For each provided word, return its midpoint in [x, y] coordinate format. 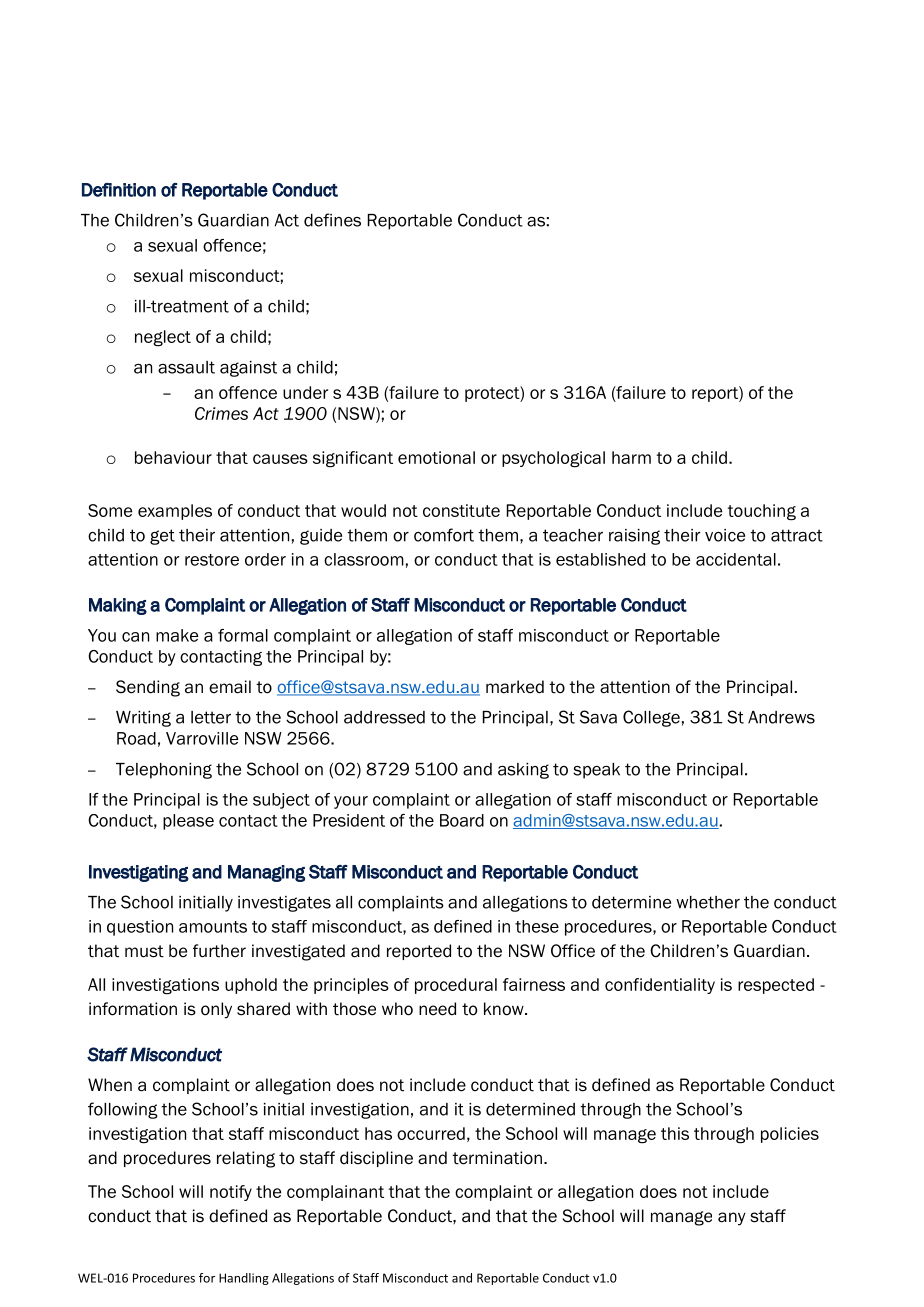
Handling [244, 1279]
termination [497, 1158]
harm [631, 457]
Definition [119, 190]
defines [332, 220]
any [732, 1219]
